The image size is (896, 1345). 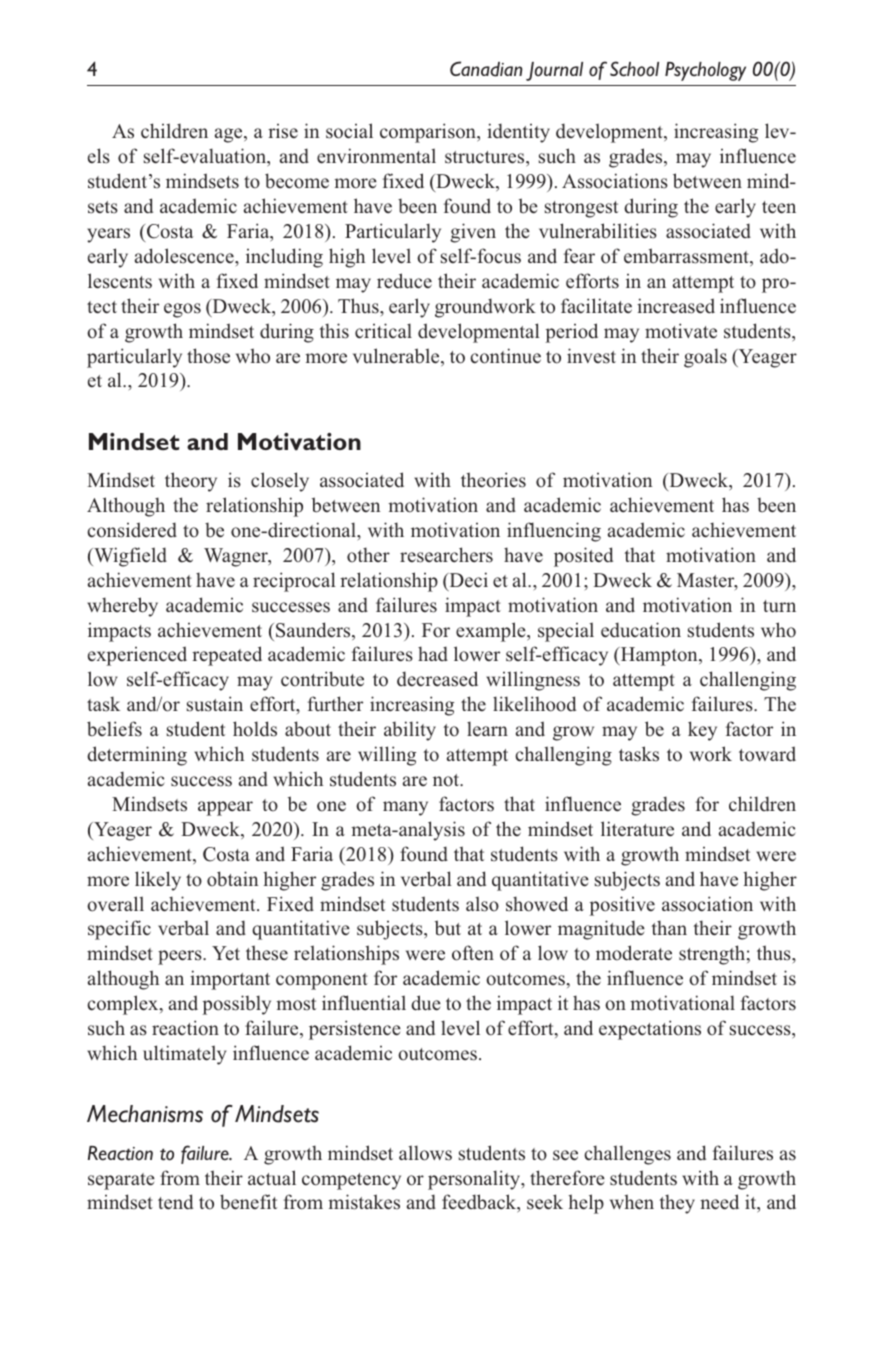 What do you see at coordinates (429, 133) in the page?
I see `comparison` at bounding box center [429, 133].
